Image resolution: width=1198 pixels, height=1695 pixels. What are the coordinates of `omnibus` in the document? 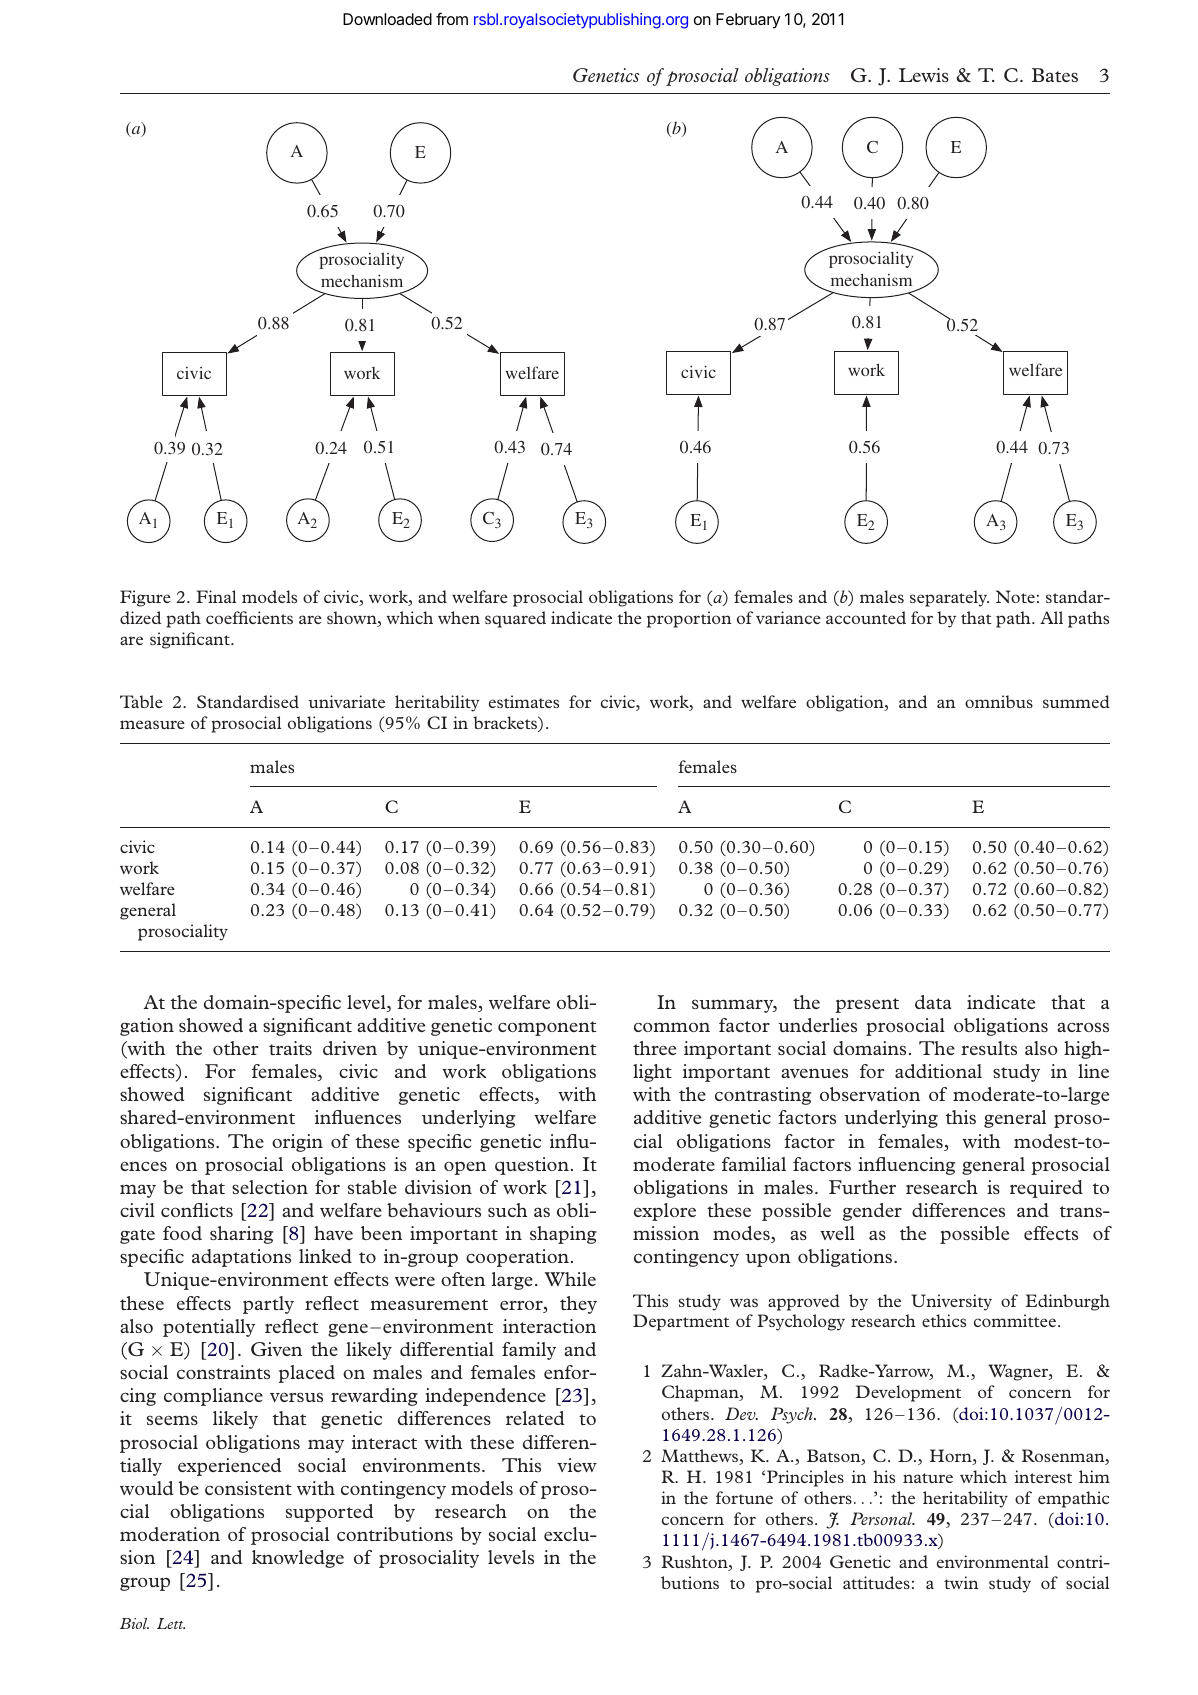 It's located at (999, 701).
